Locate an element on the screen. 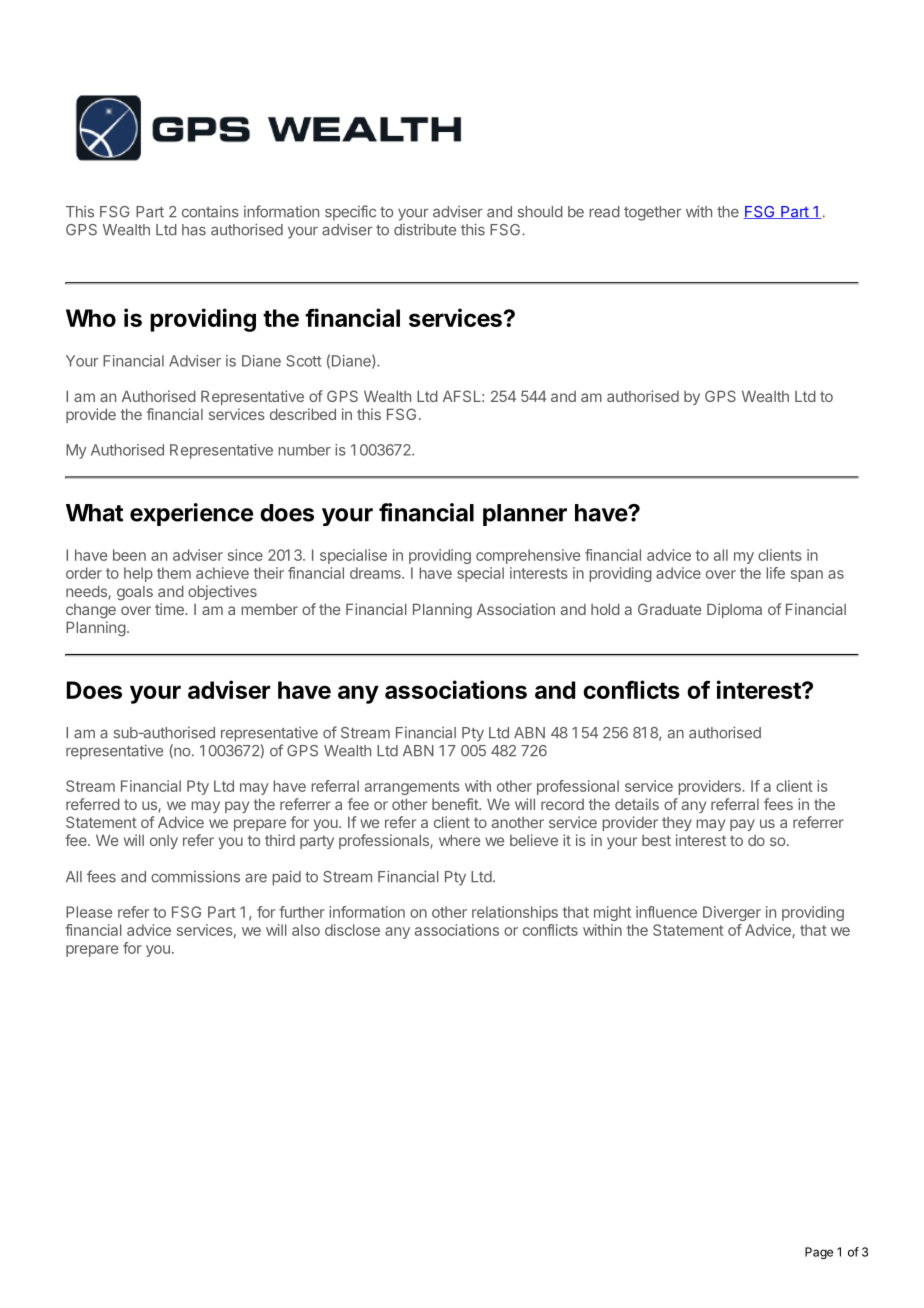 The image size is (924, 1308). relationships is located at coordinates (515, 913).
